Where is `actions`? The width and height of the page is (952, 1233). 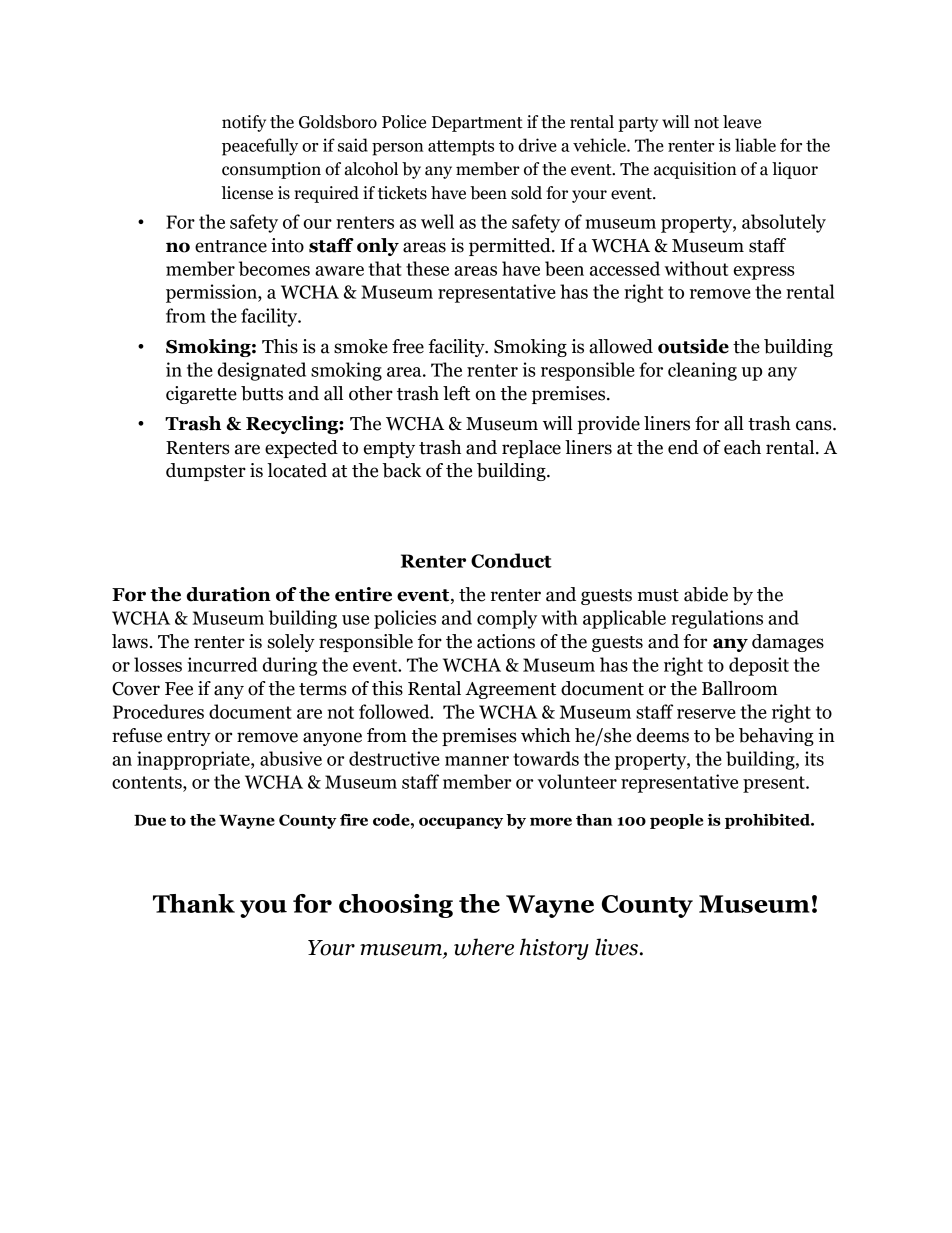 actions is located at coordinates (506, 641).
